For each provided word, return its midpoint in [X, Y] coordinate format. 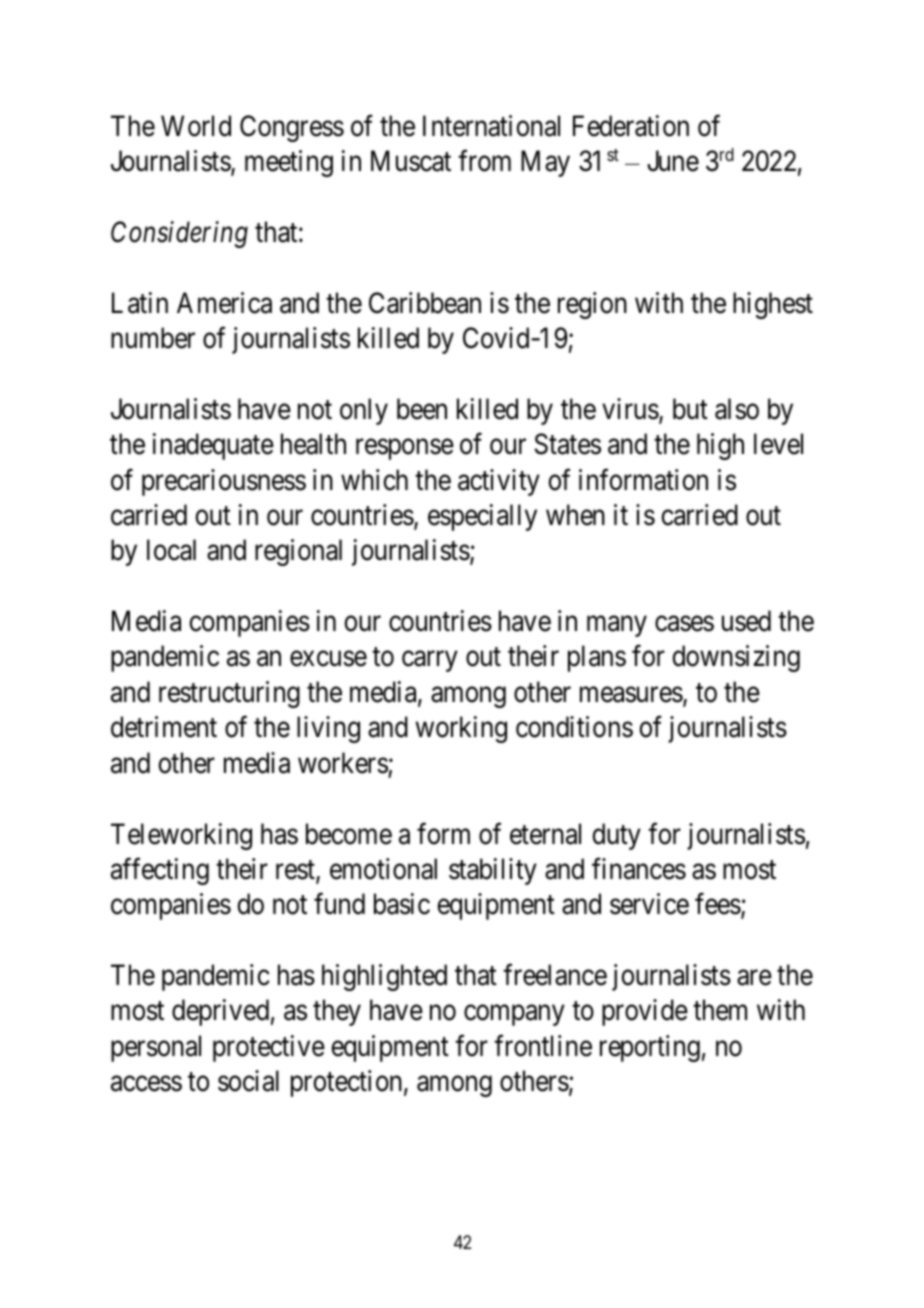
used [746, 621]
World [196, 126]
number [153, 338]
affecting [160, 871]
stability [493, 871]
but [690, 409]
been [422, 409]
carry [429, 662]
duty [616, 836]
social [248, 1081]
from [484, 161]
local [171, 550]
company [514, 1015]
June [673, 161]
